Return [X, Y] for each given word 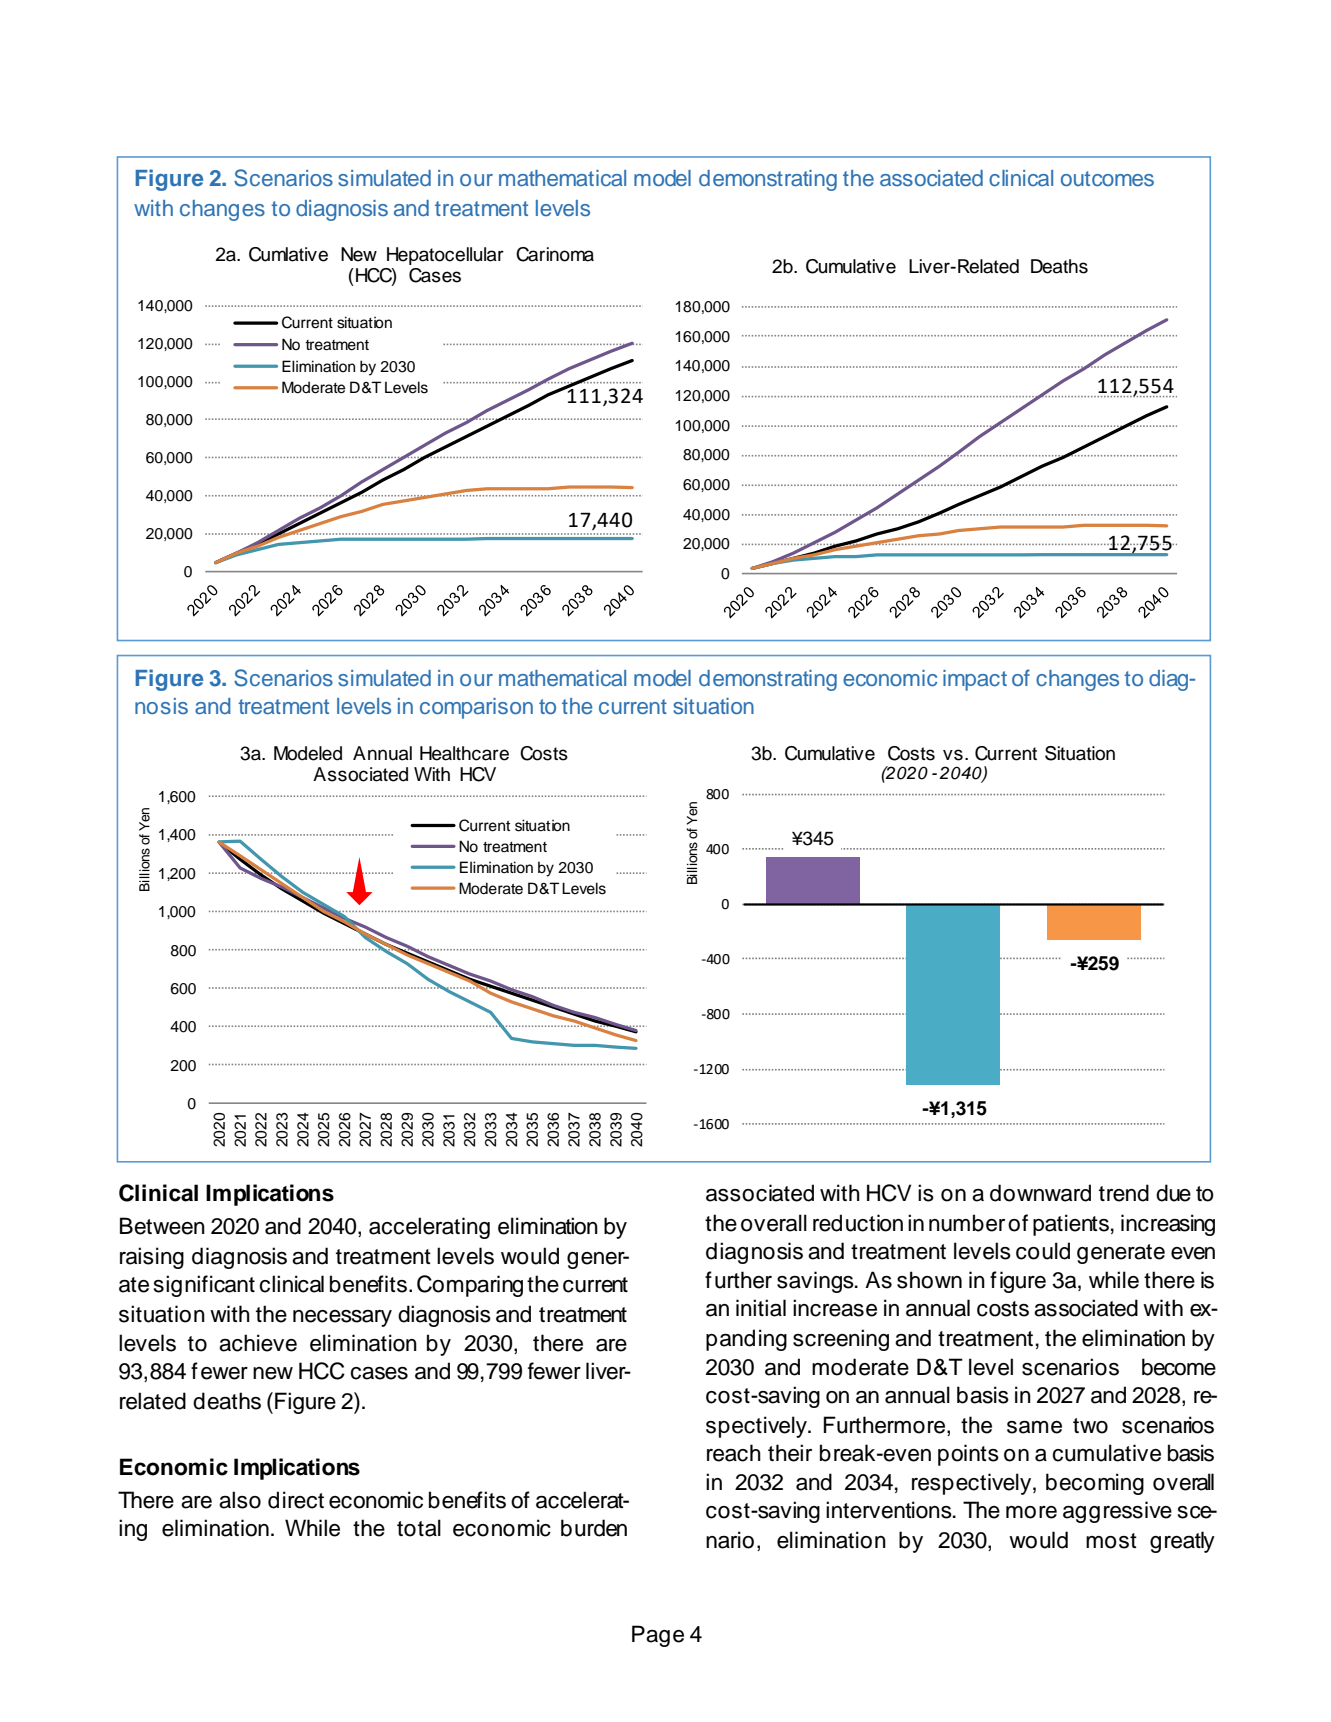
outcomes [1107, 179]
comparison [476, 708]
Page [658, 1636]
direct [296, 1500]
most [1111, 1541]
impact [975, 680]
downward [1040, 1193]
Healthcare [464, 753]
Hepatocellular [445, 256]
